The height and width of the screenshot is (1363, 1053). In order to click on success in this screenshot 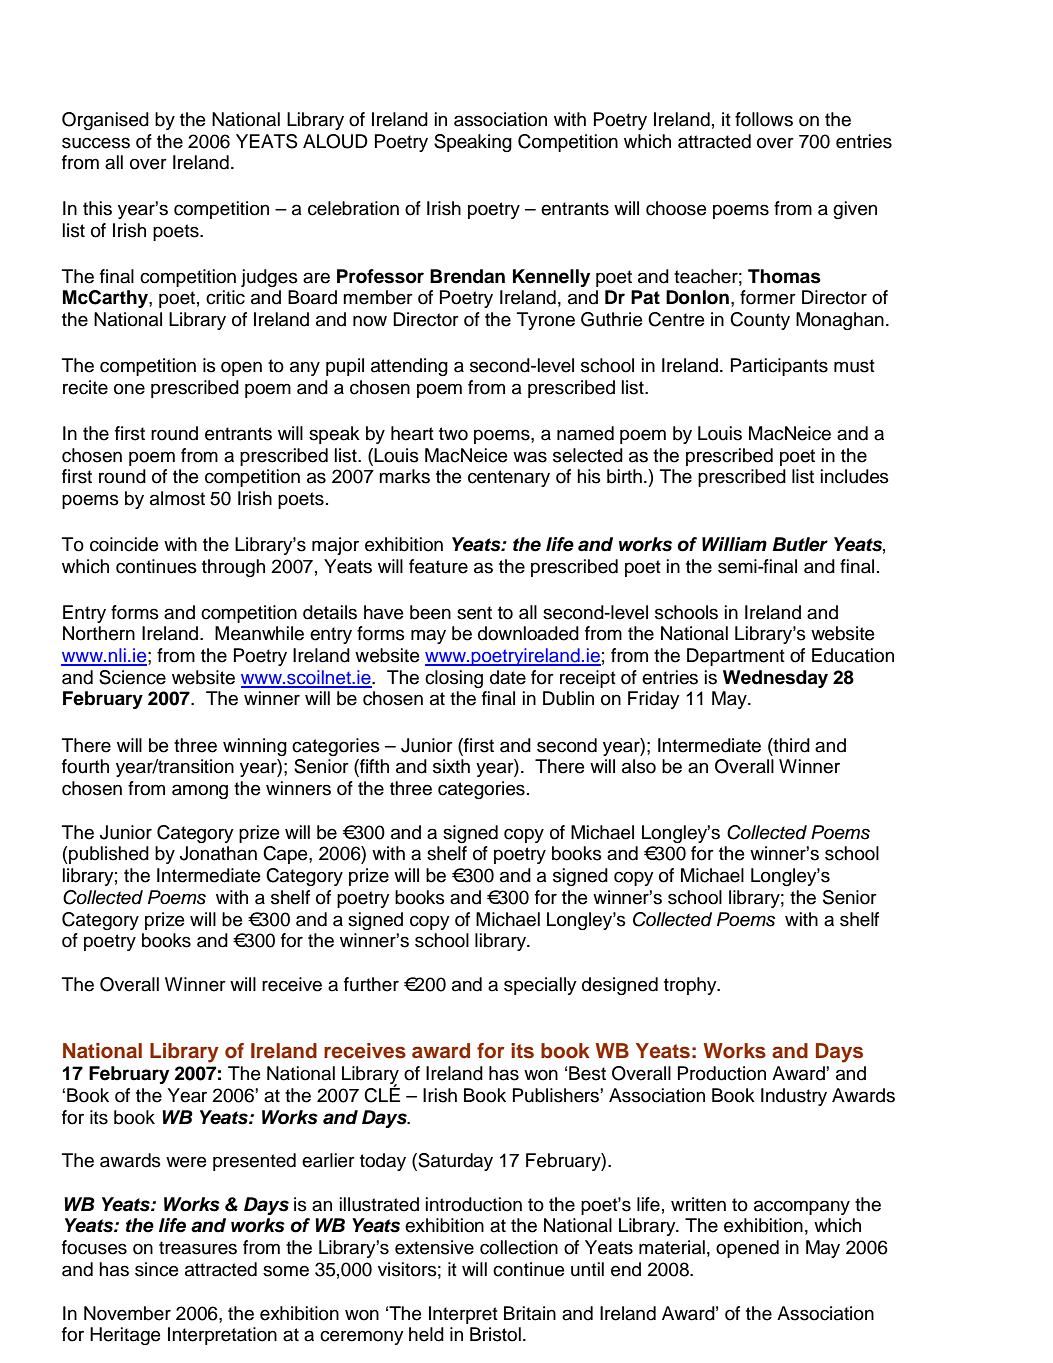, I will do `click(96, 143)`.
